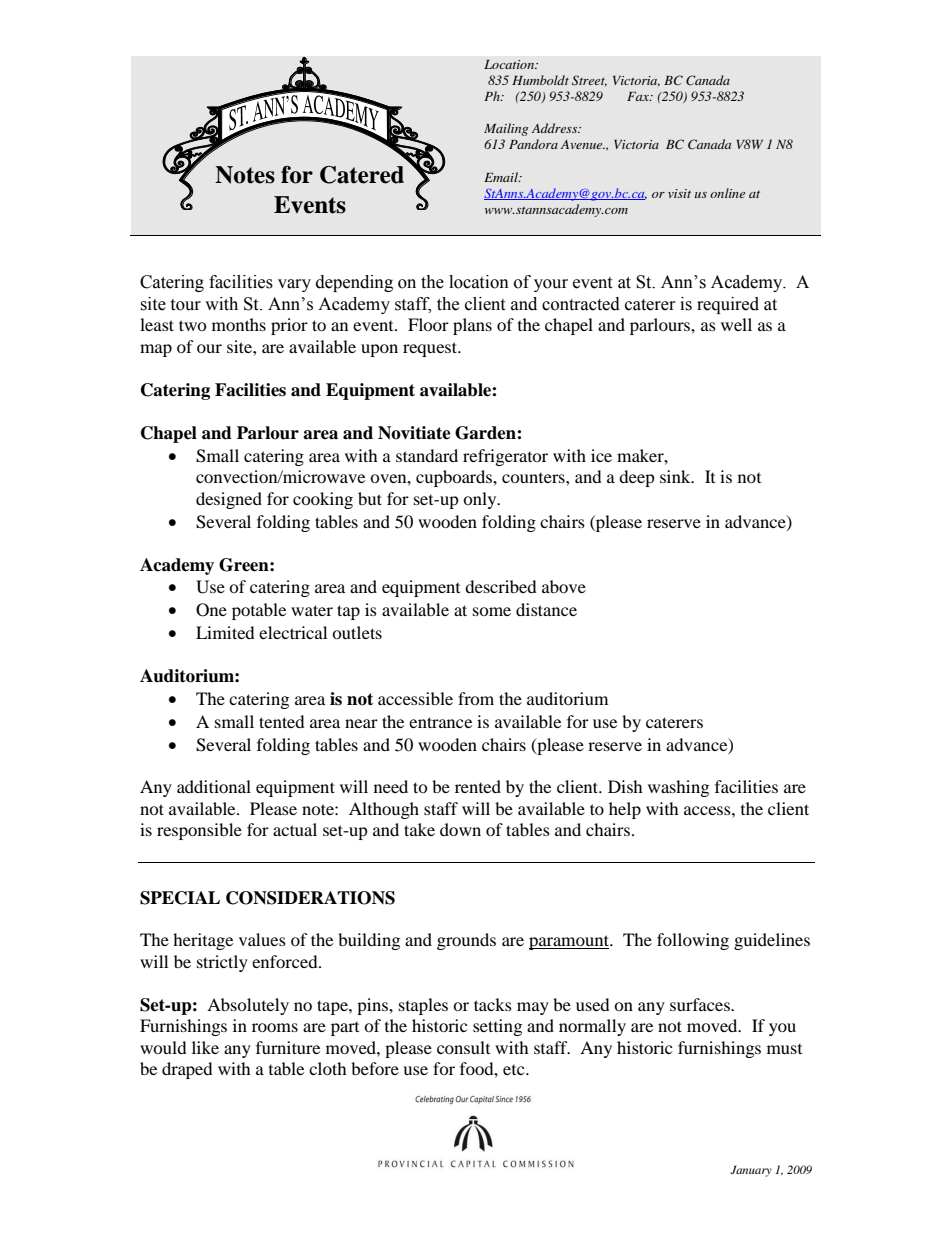 This screenshot has width=952, height=1233. Describe the element at coordinates (639, 96) in the screenshot. I see `Fax` at that location.
